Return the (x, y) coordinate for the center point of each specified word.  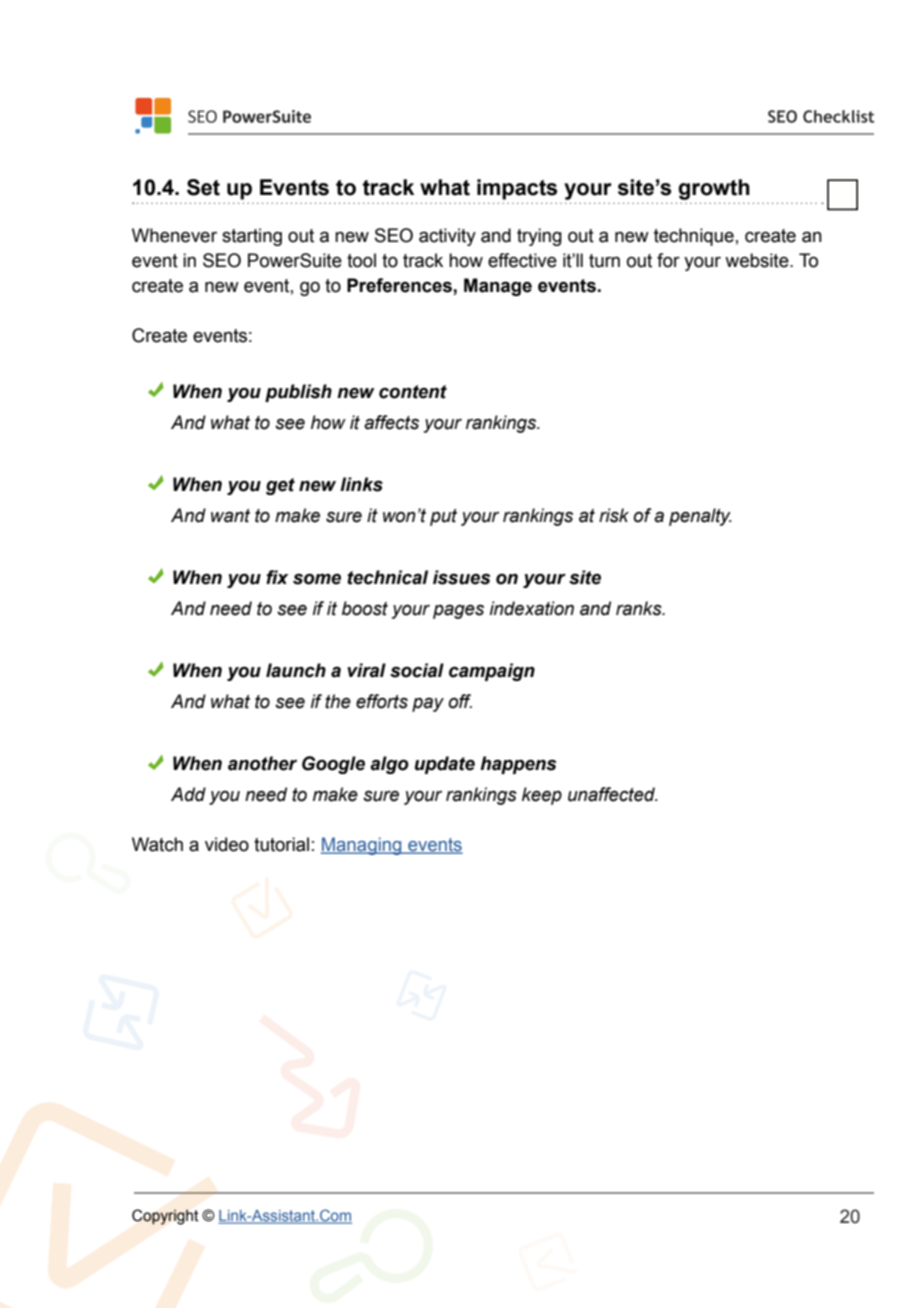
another (262, 763)
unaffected (612, 794)
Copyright (165, 1217)
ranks (640, 608)
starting (252, 237)
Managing (362, 846)
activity (447, 237)
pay (428, 704)
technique (694, 237)
